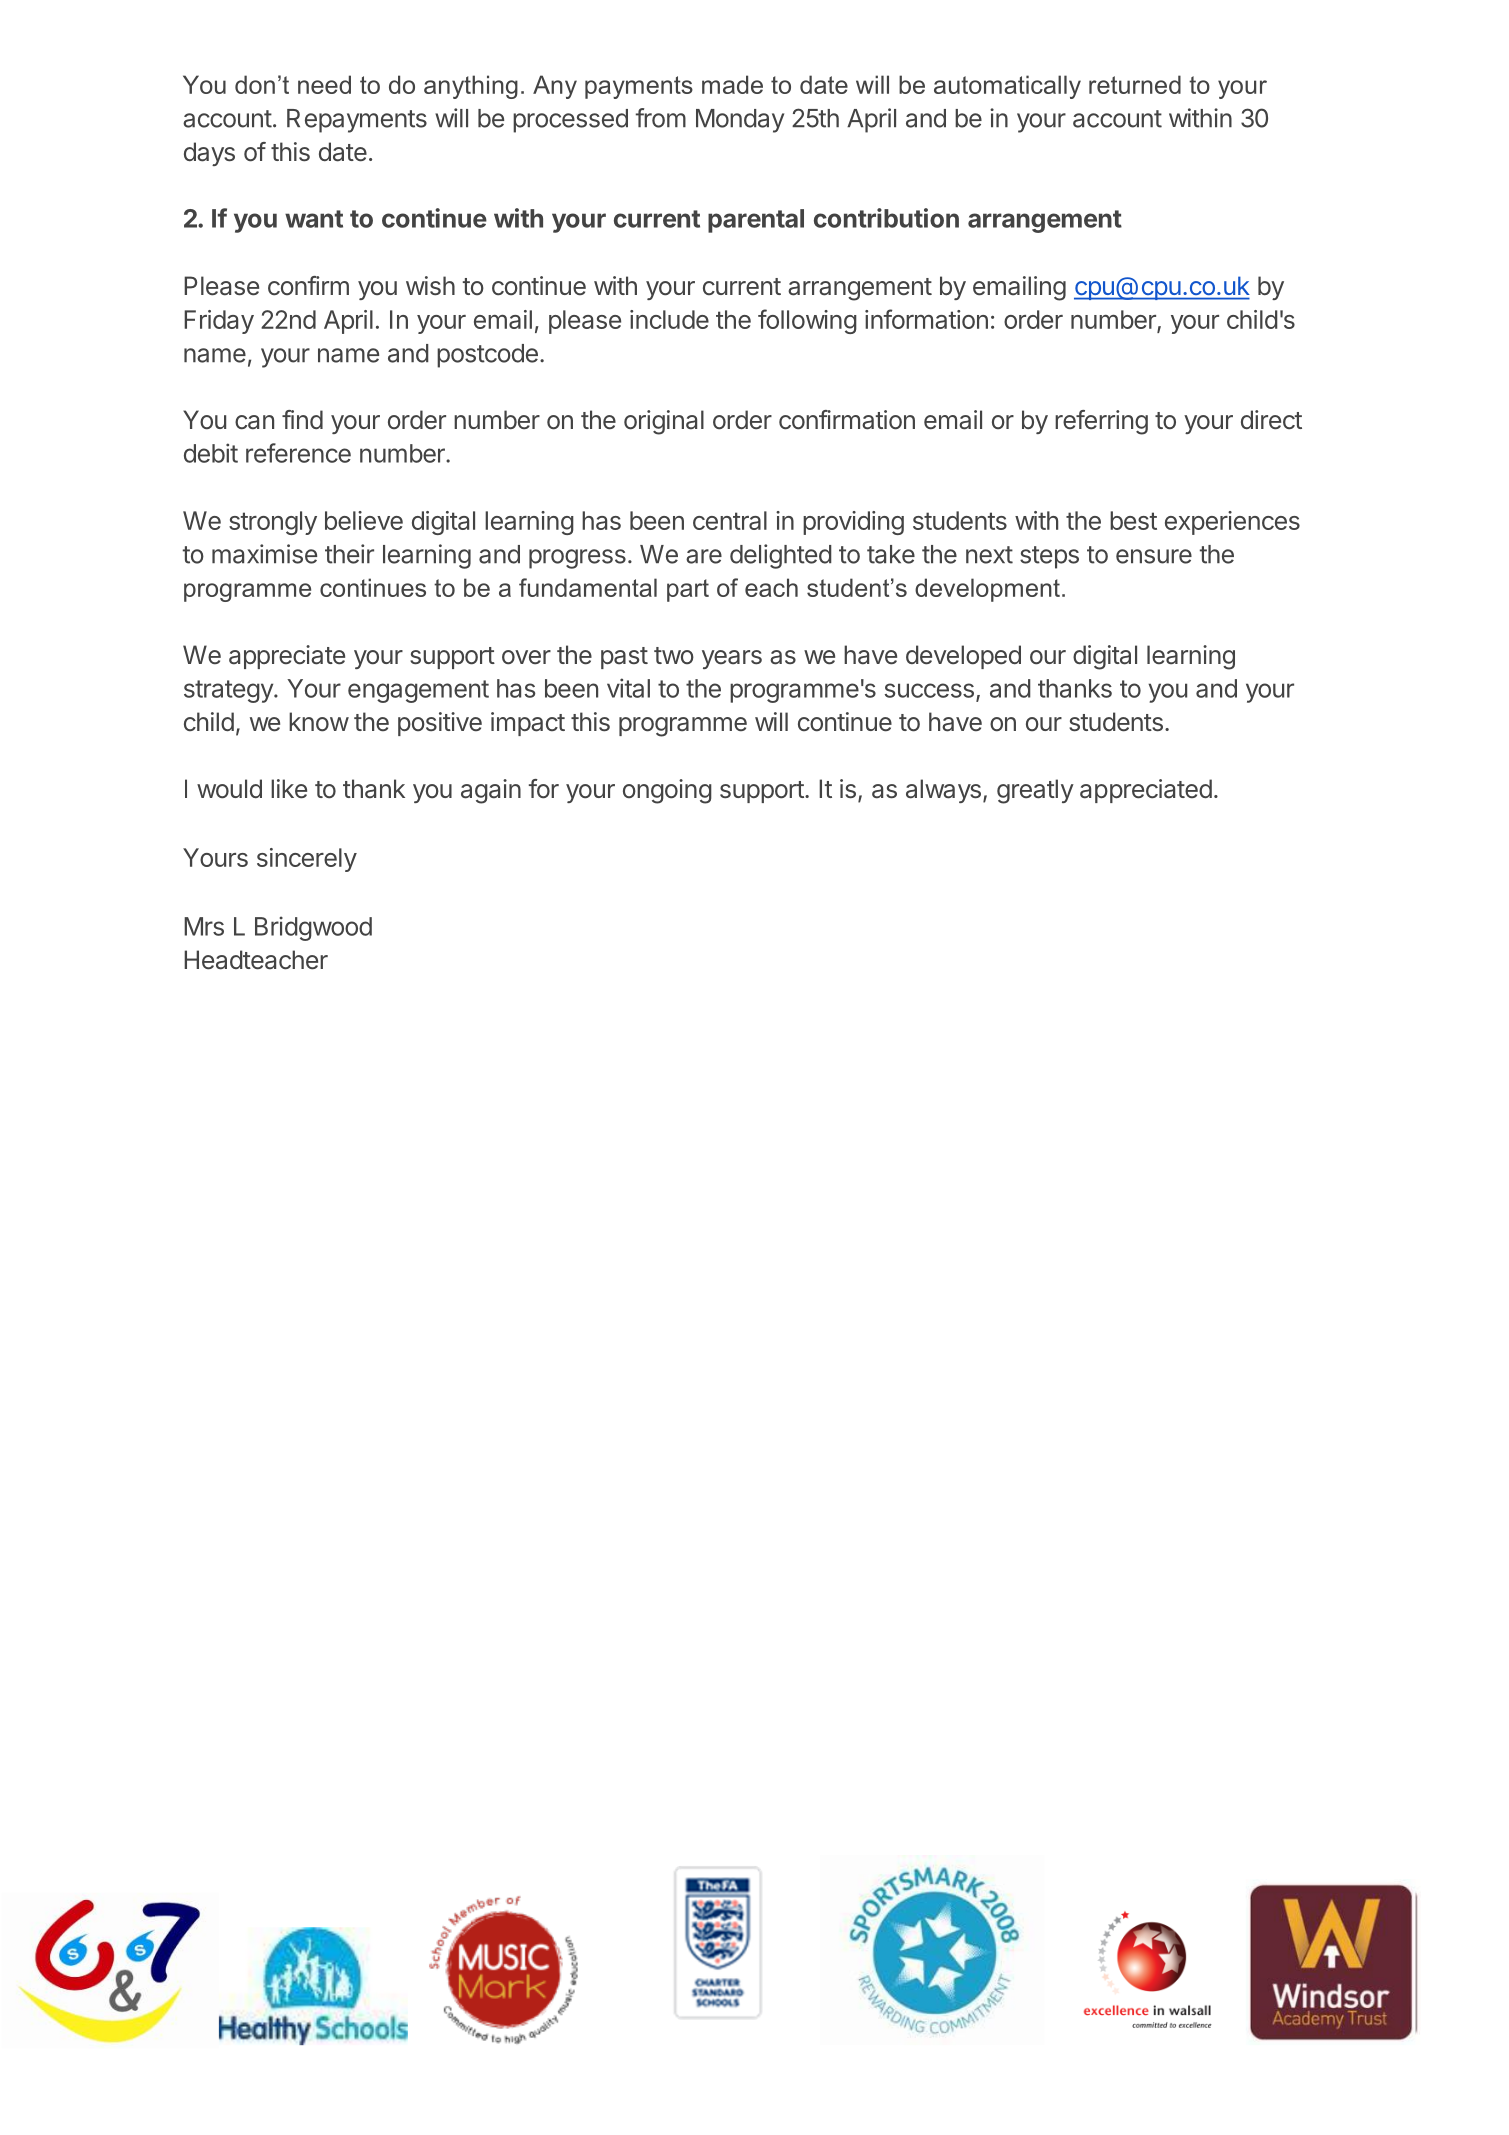 Image resolution: width=1509 pixels, height=2135 pixels. Describe the element at coordinates (1101, 422) in the page. I see `referring` at that location.
